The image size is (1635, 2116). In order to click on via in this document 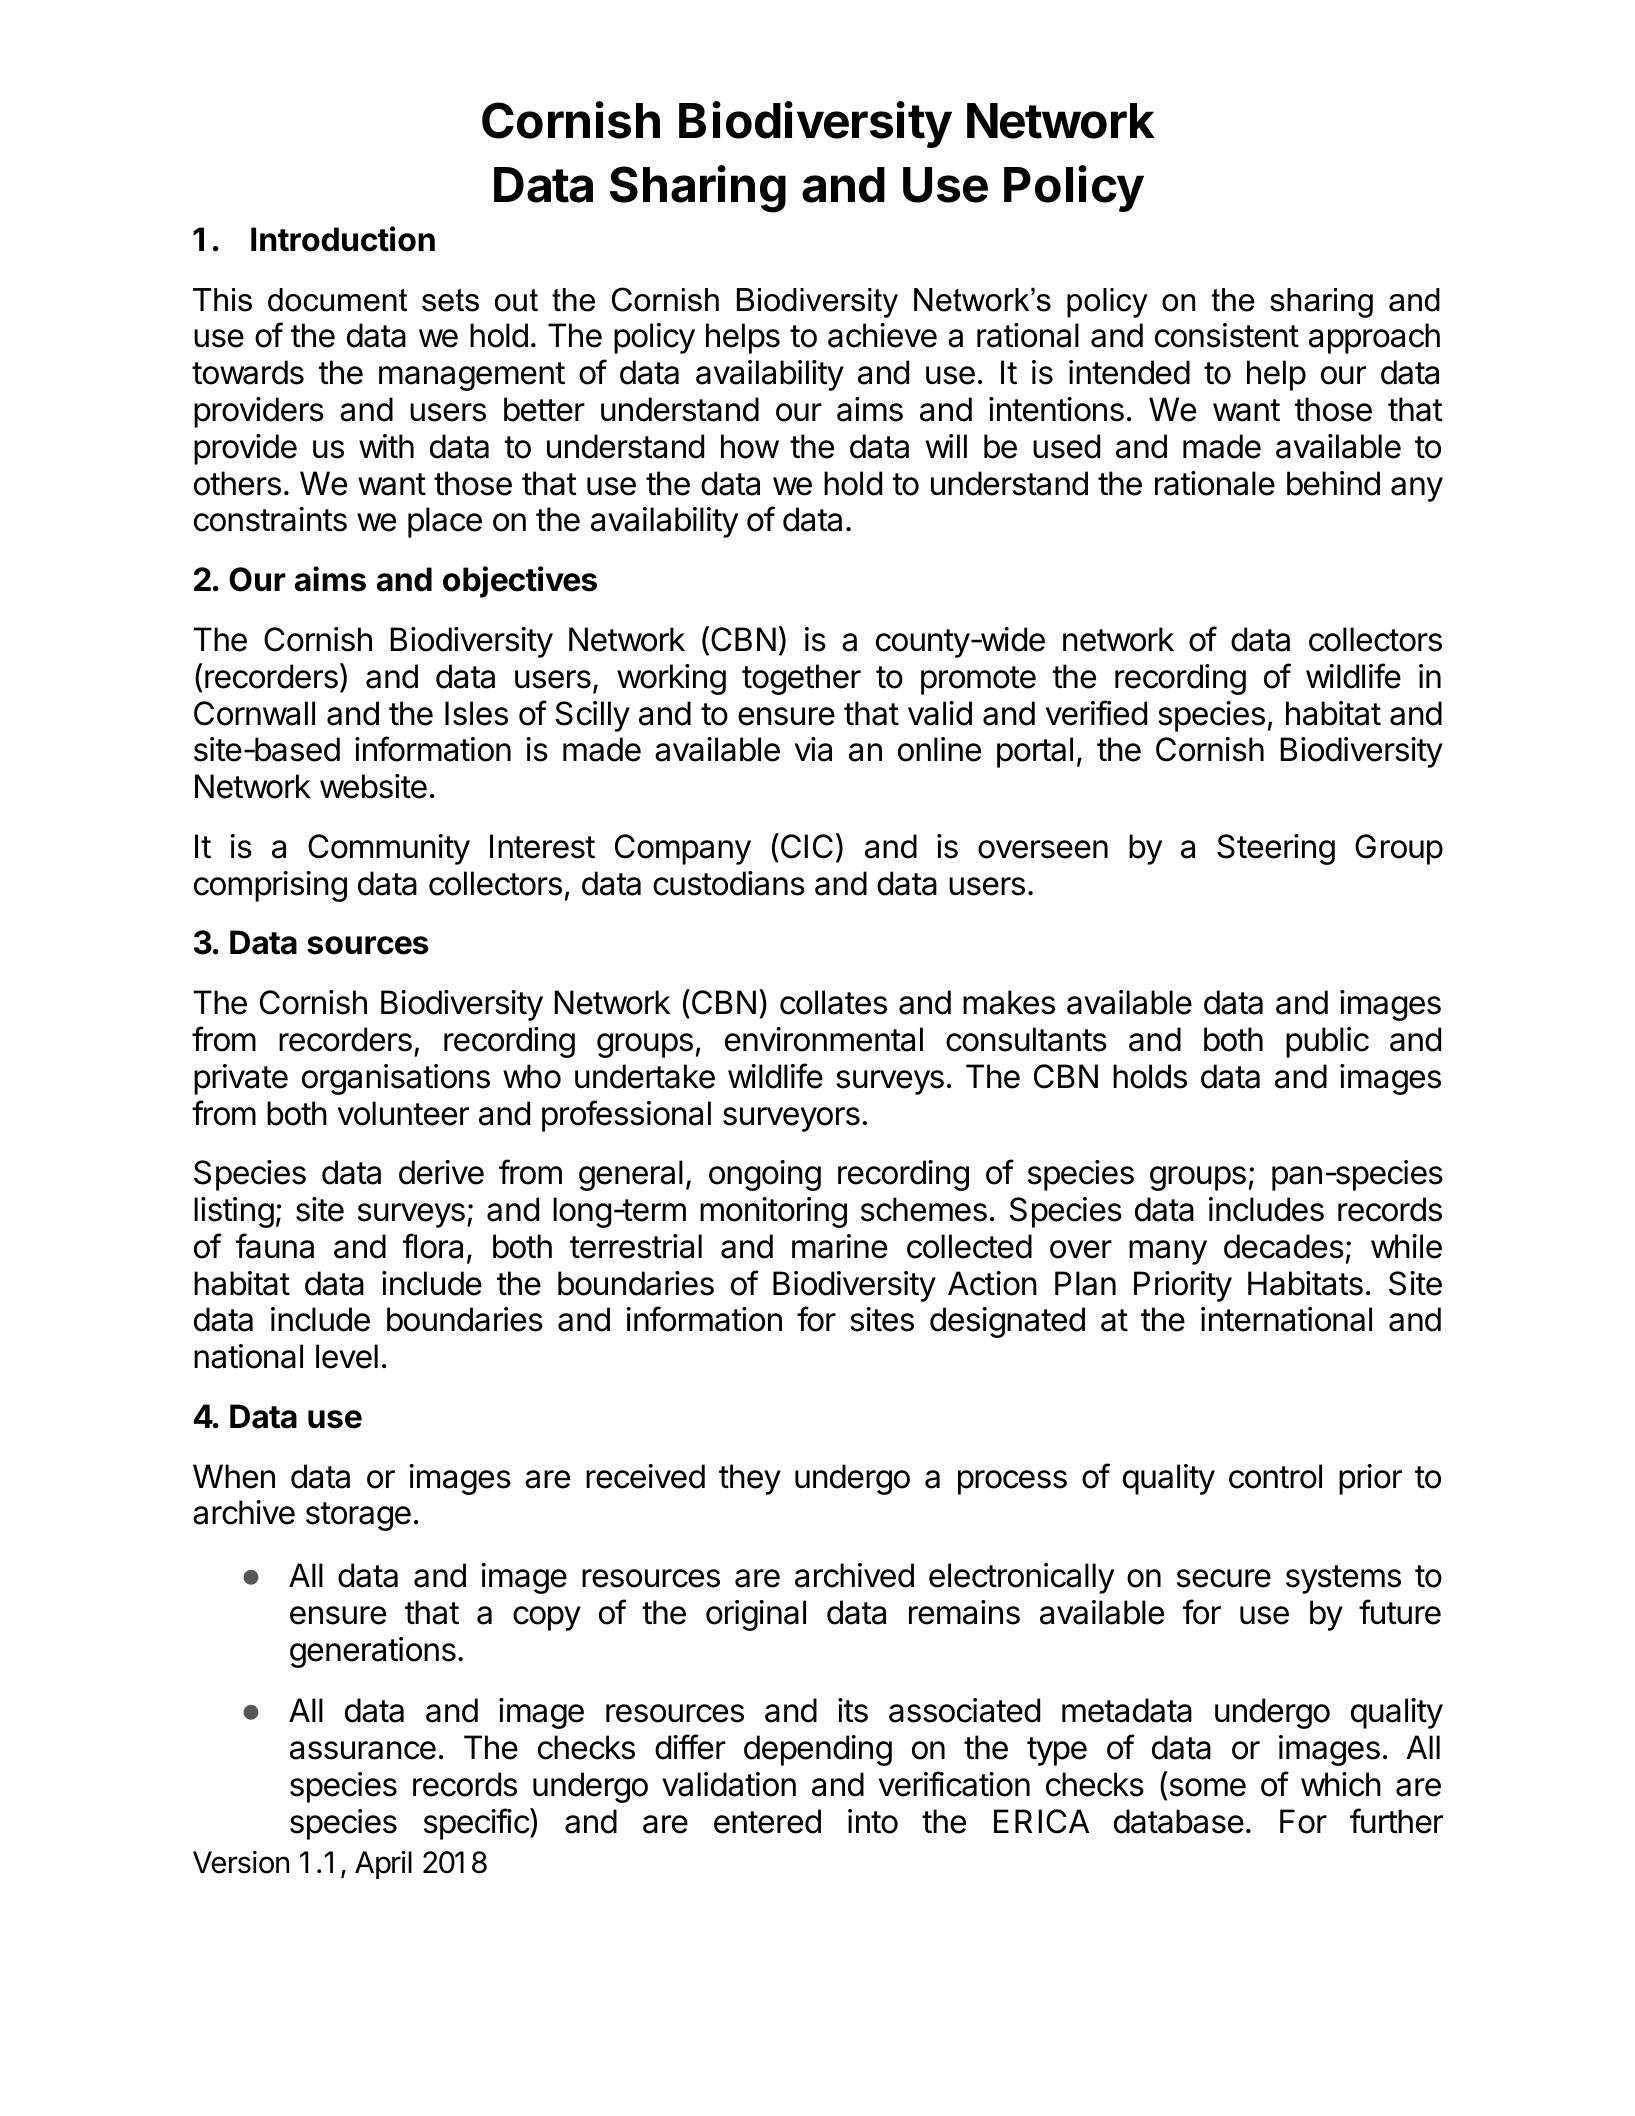, I will do `click(813, 749)`.
